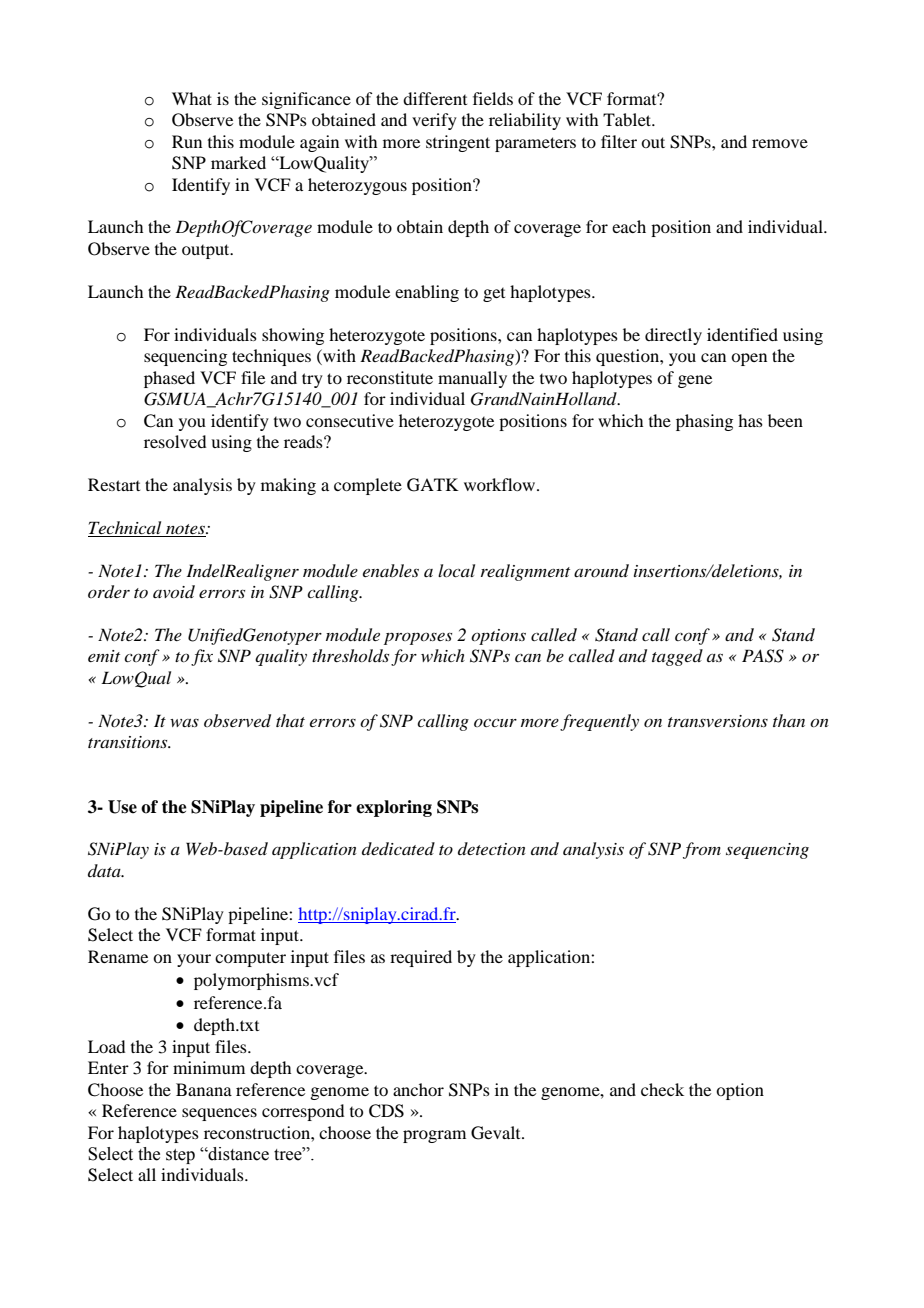  I want to click on Run, so click(187, 141).
